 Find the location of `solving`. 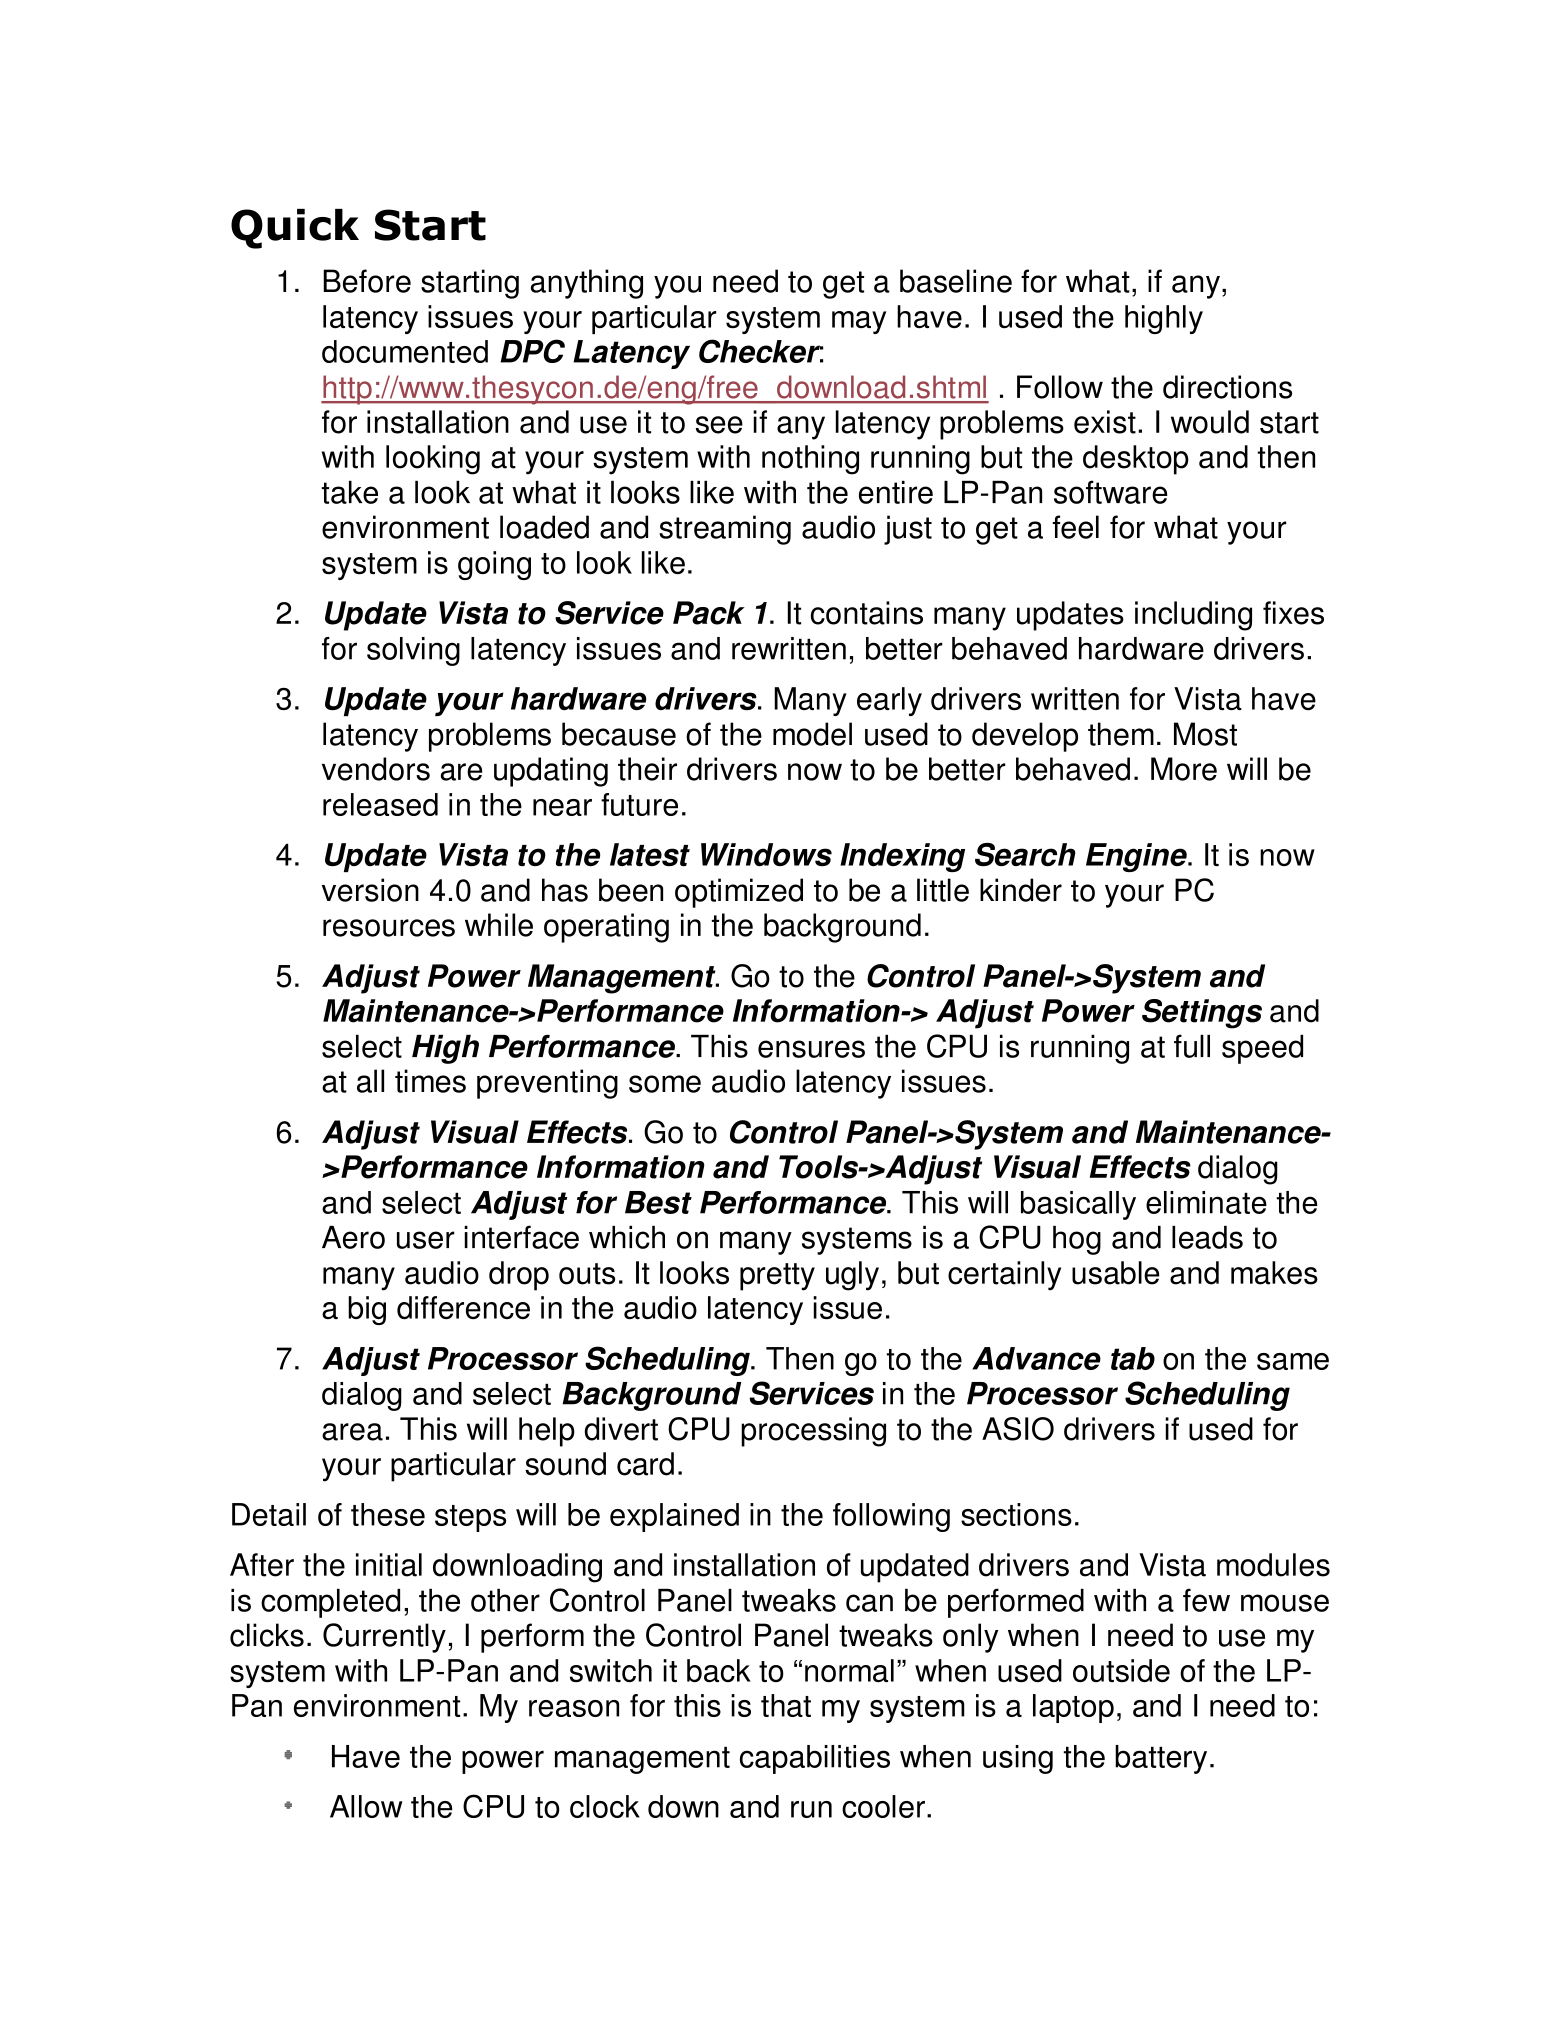

solving is located at coordinates (413, 651).
